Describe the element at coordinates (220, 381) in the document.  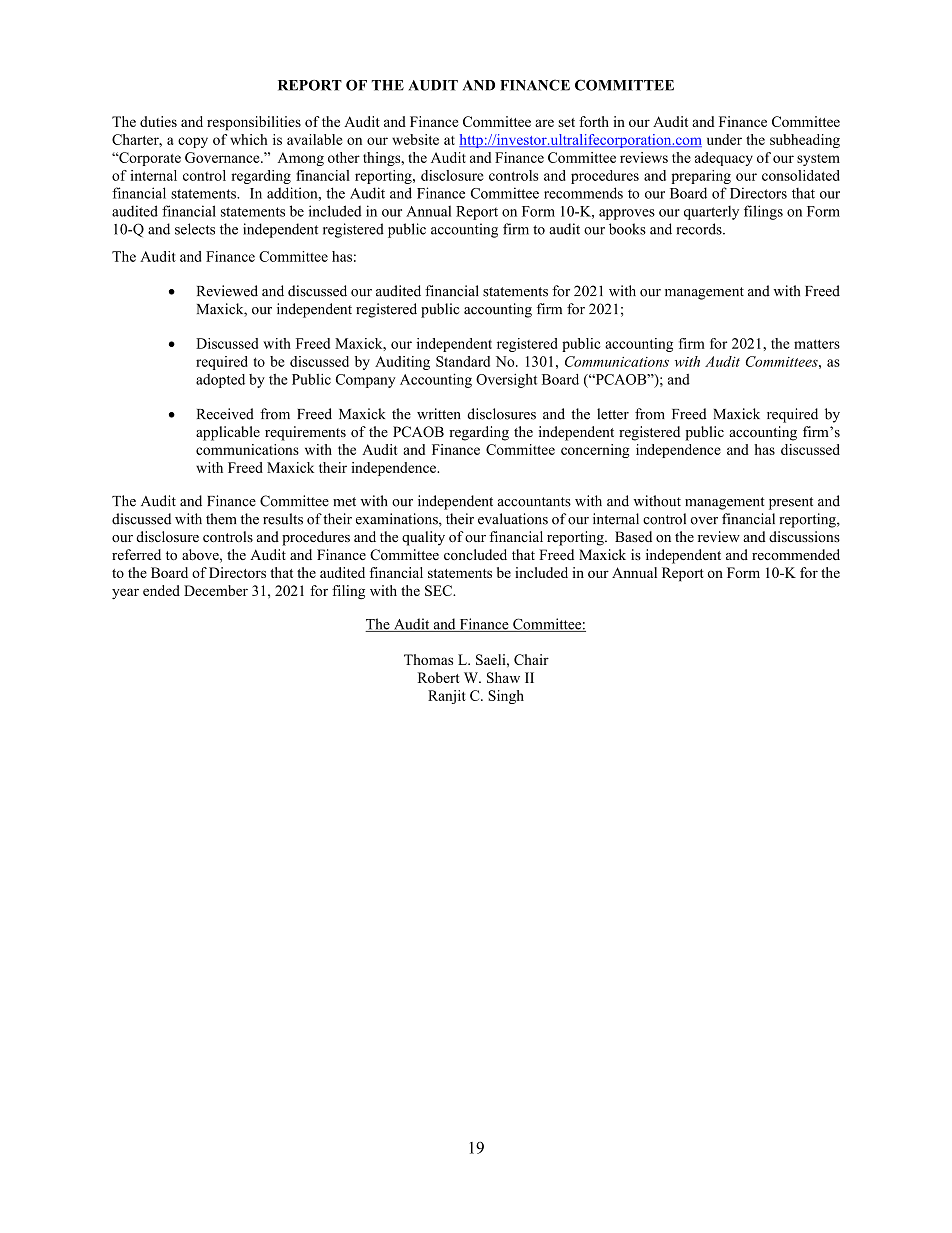
I see `adopted` at that location.
